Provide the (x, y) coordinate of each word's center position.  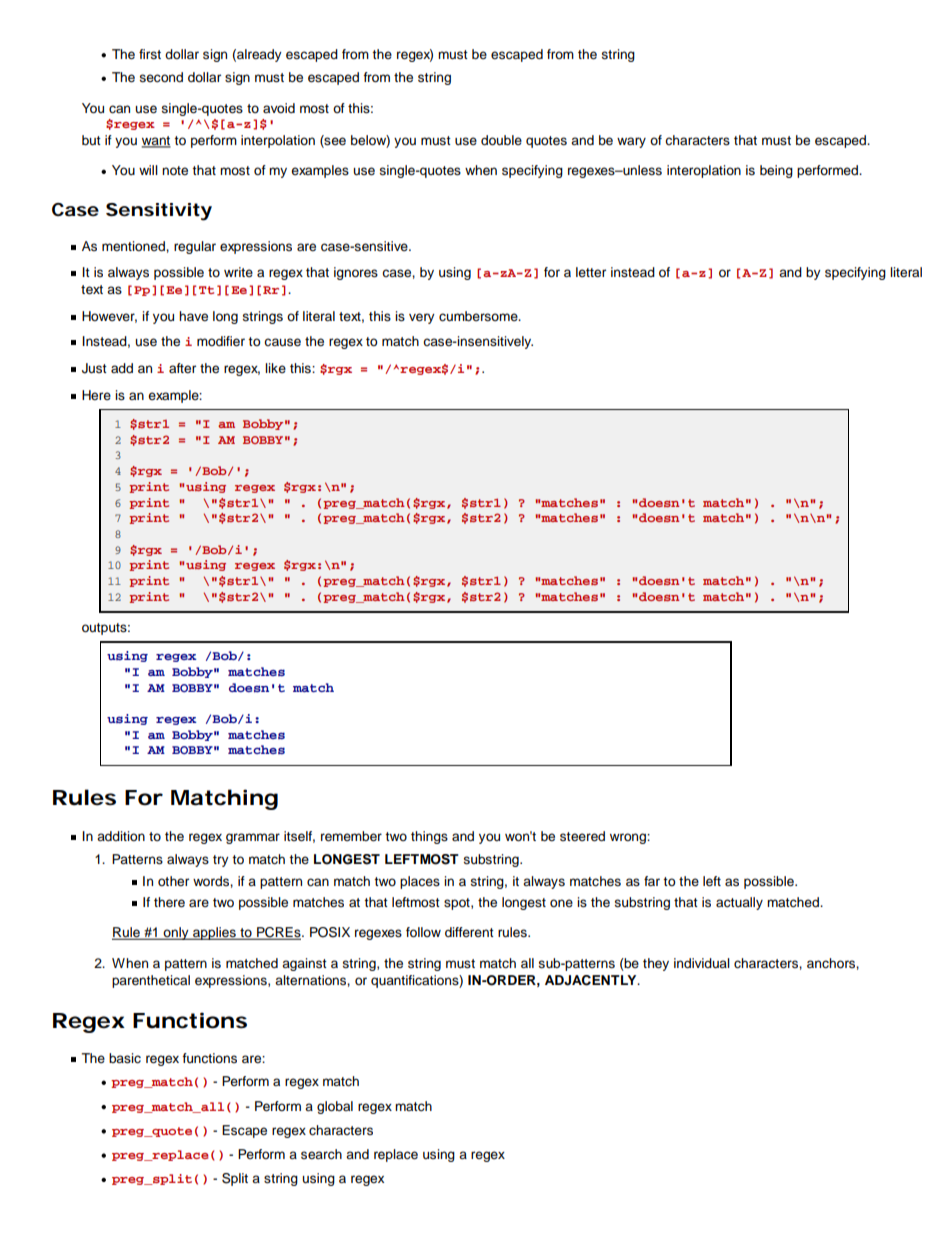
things (429, 837)
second (161, 77)
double (501, 140)
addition (121, 836)
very (422, 318)
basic (125, 1058)
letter (591, 272)
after (182, 368)
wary (631, 142)
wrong (629, 838)
